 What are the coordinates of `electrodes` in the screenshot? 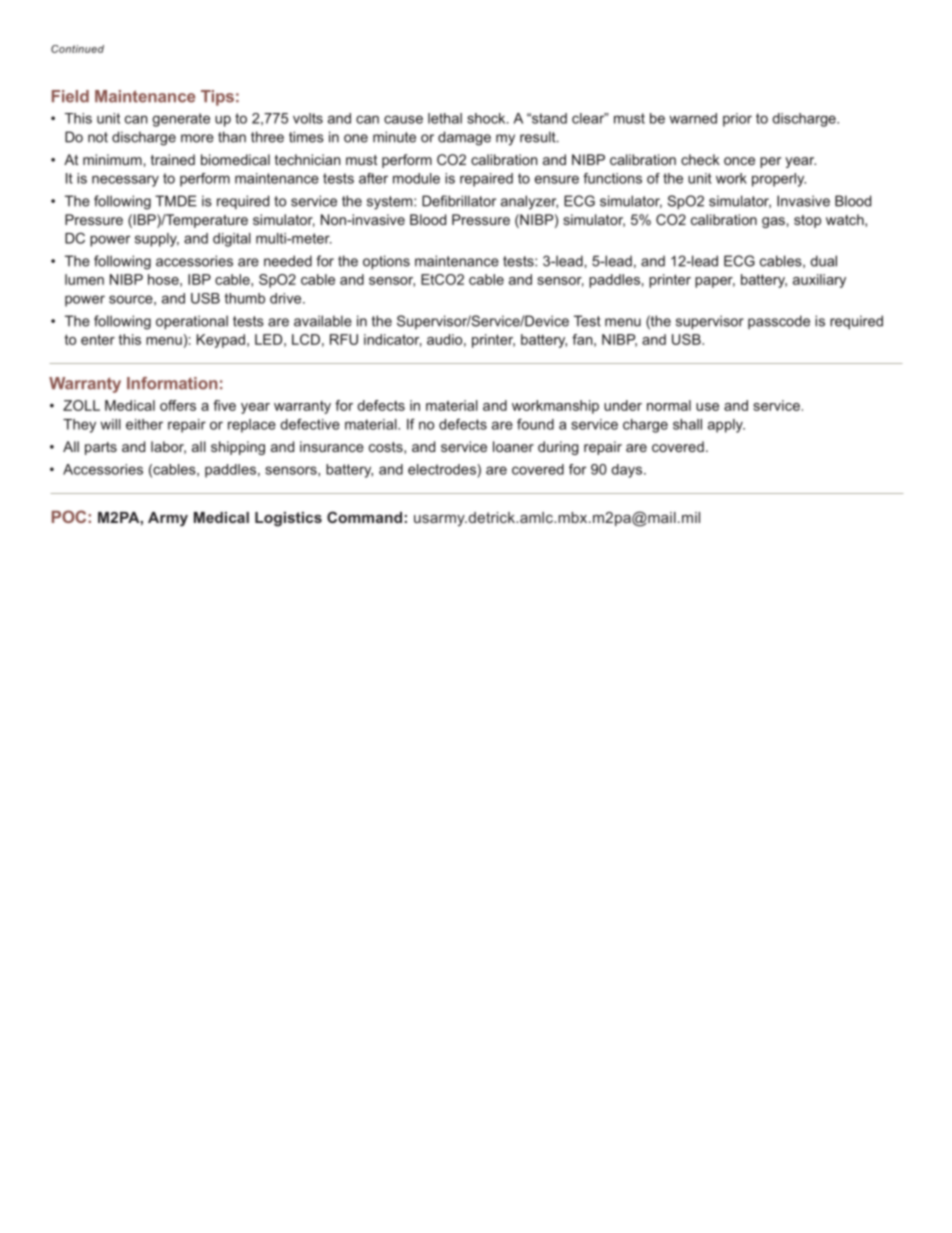 It's located at (442, 469).
